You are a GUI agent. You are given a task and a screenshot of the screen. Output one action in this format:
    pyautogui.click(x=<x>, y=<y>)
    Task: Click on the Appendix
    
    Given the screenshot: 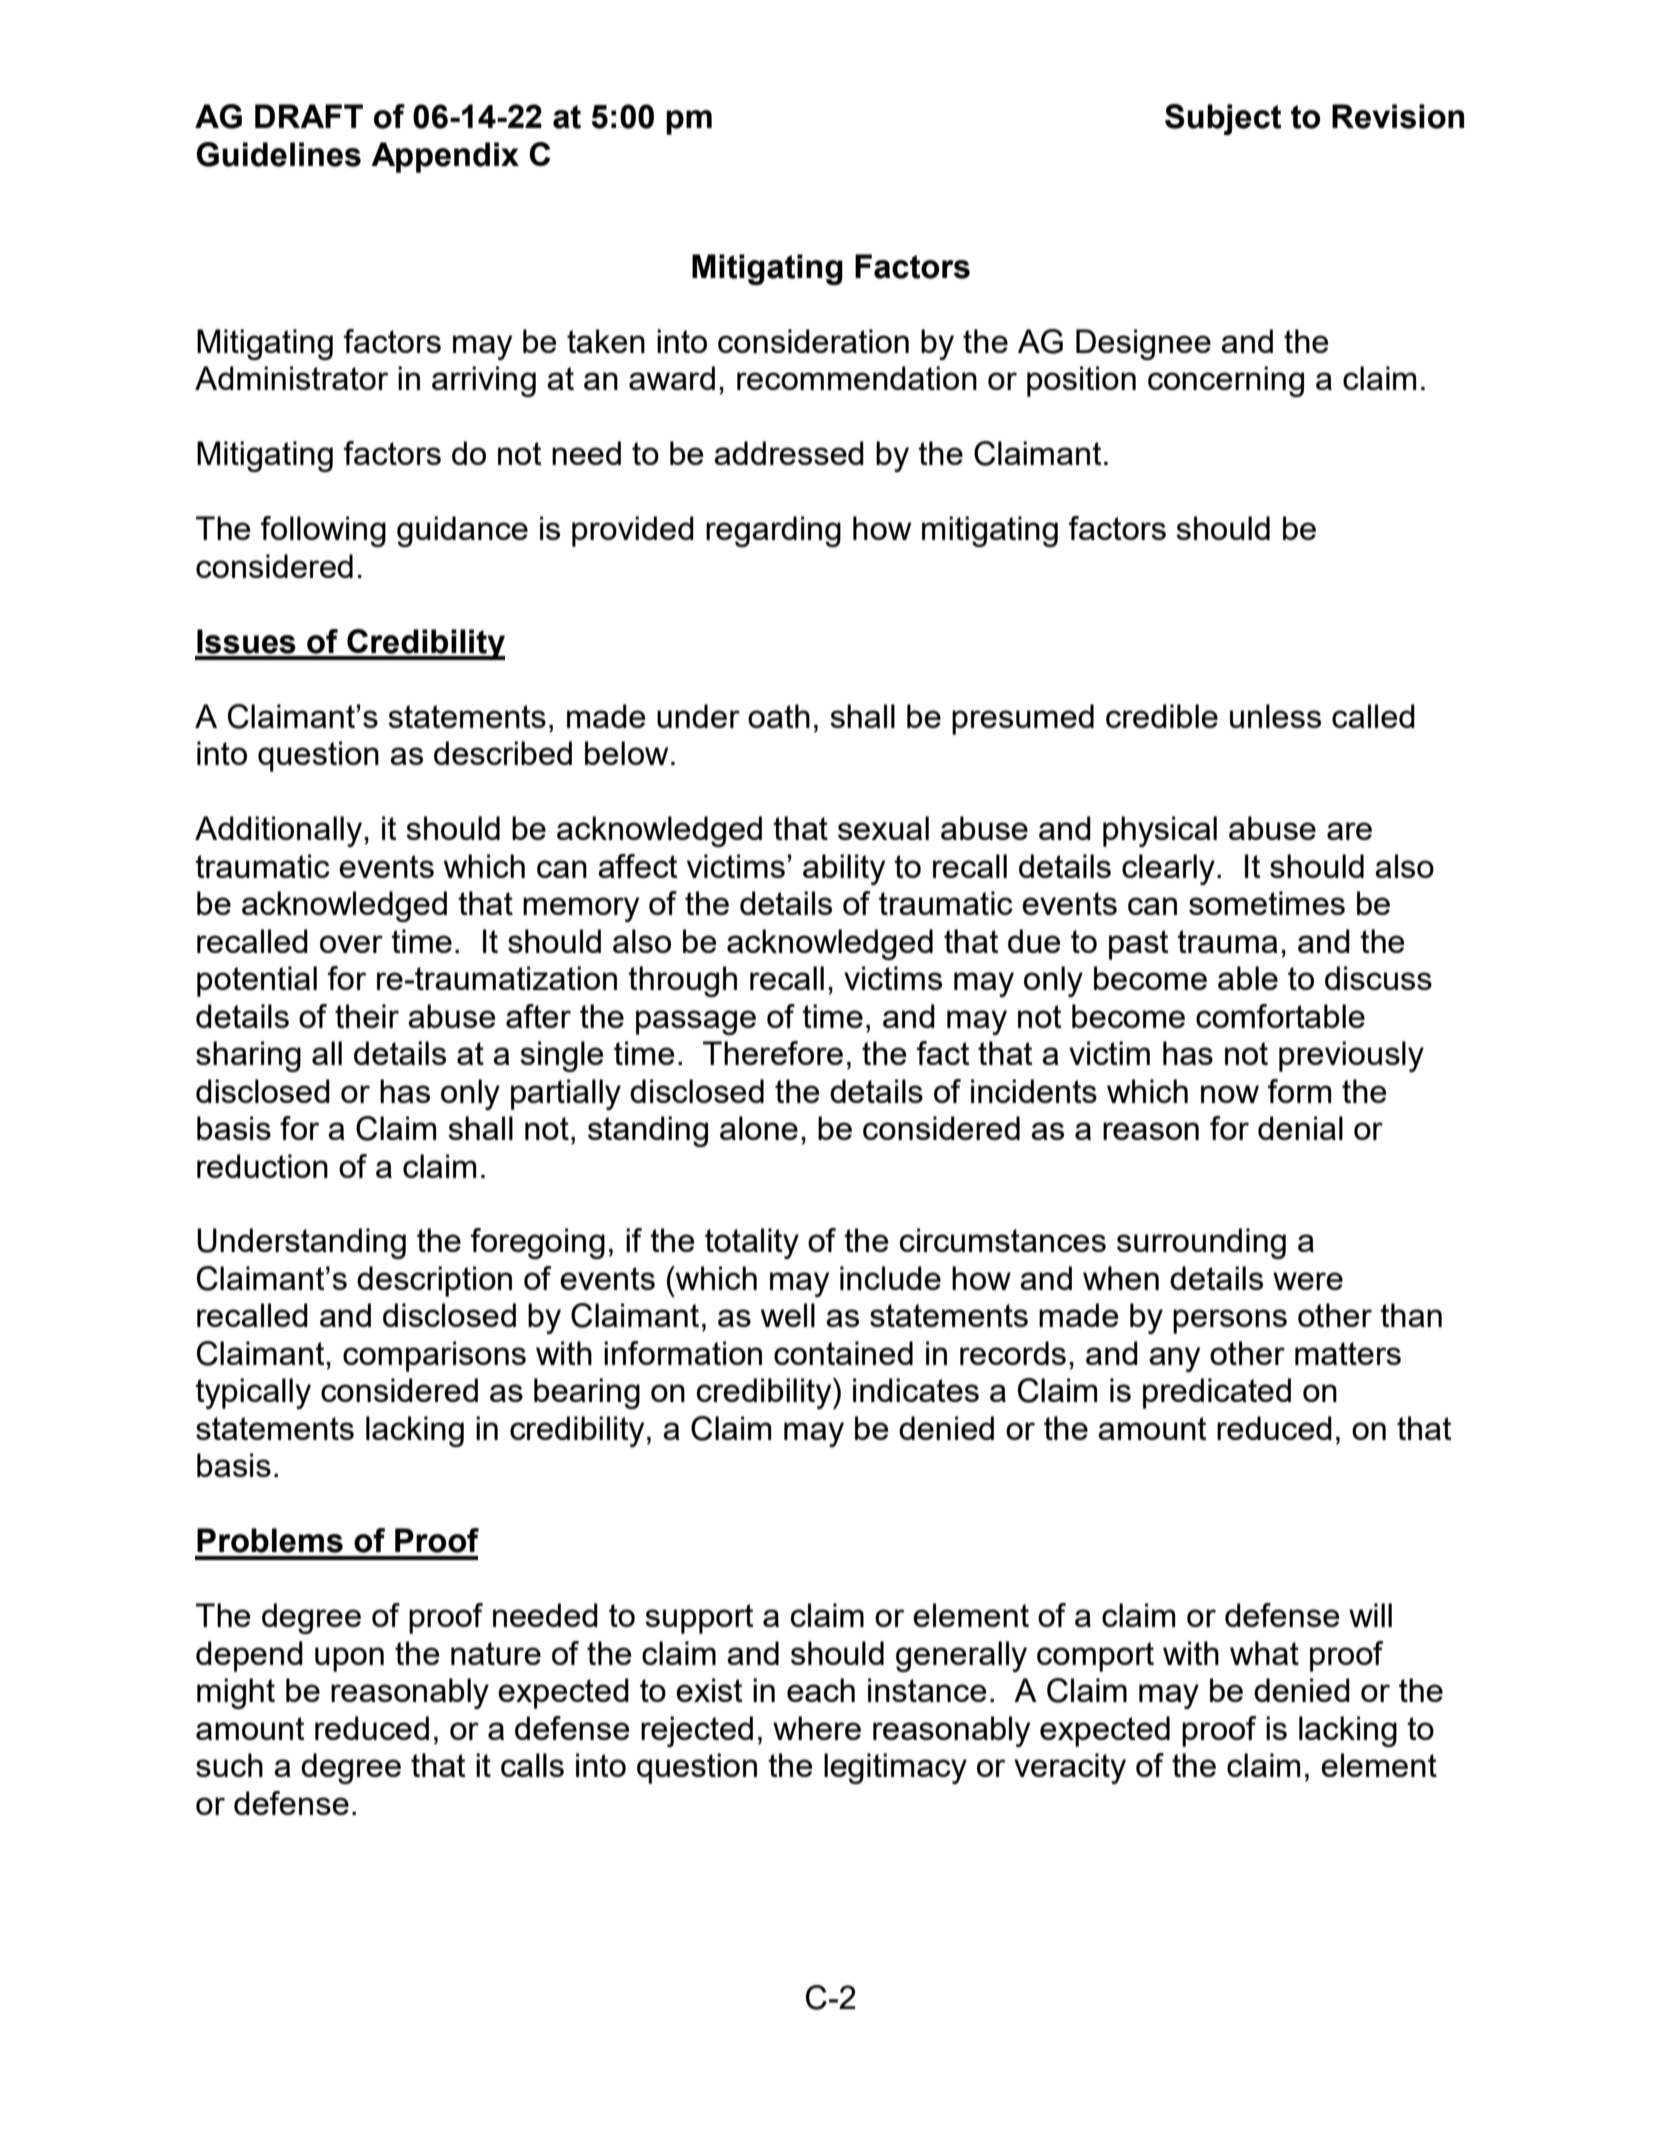 What is the action you would take?
    pyautogui.click(x=445, y=157)
